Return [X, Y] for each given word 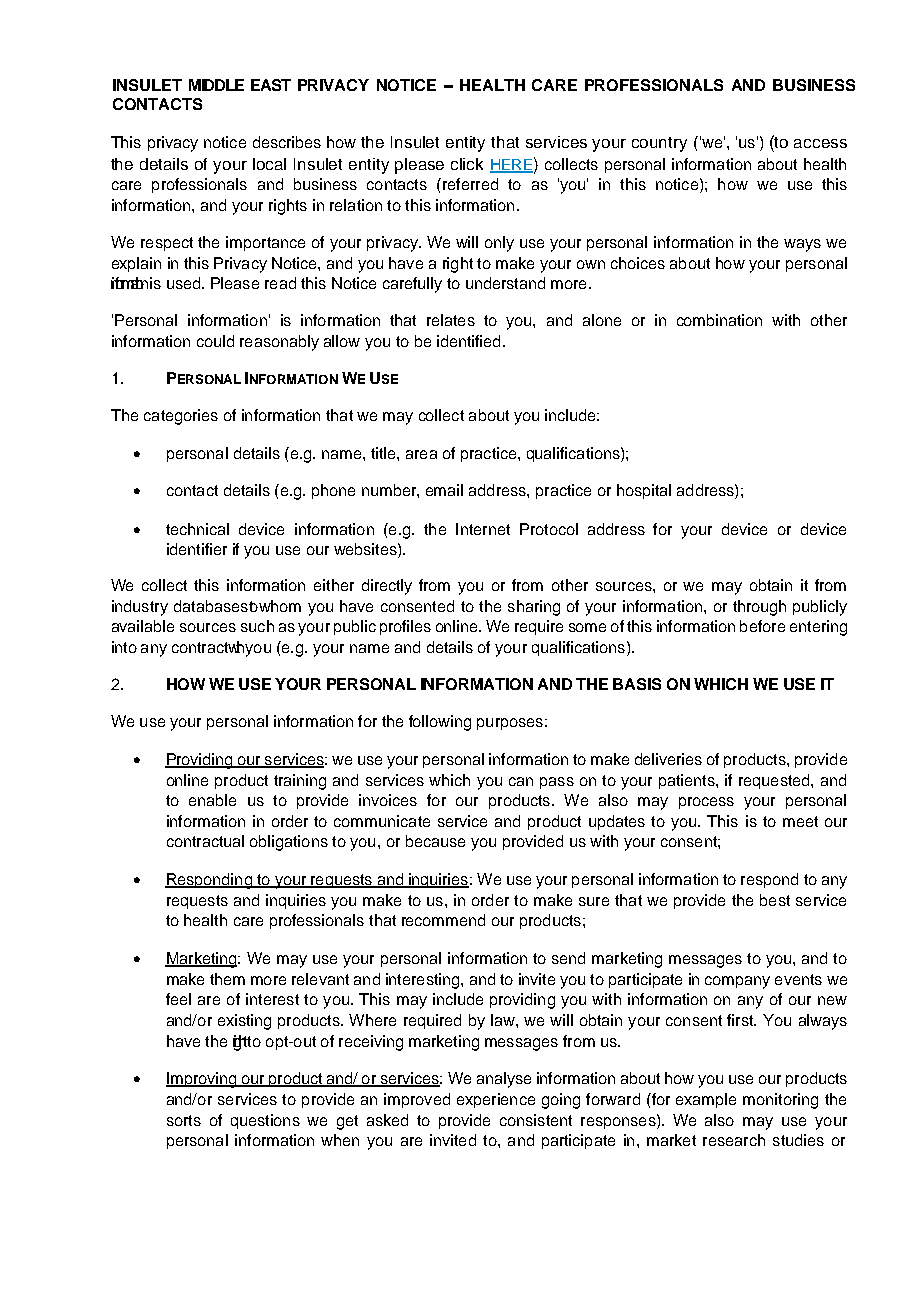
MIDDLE [216, 85]
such [257, 626]
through [759, 608]
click [467, 164]
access [820, 143]
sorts [184, 1120]
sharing [534, 608]
